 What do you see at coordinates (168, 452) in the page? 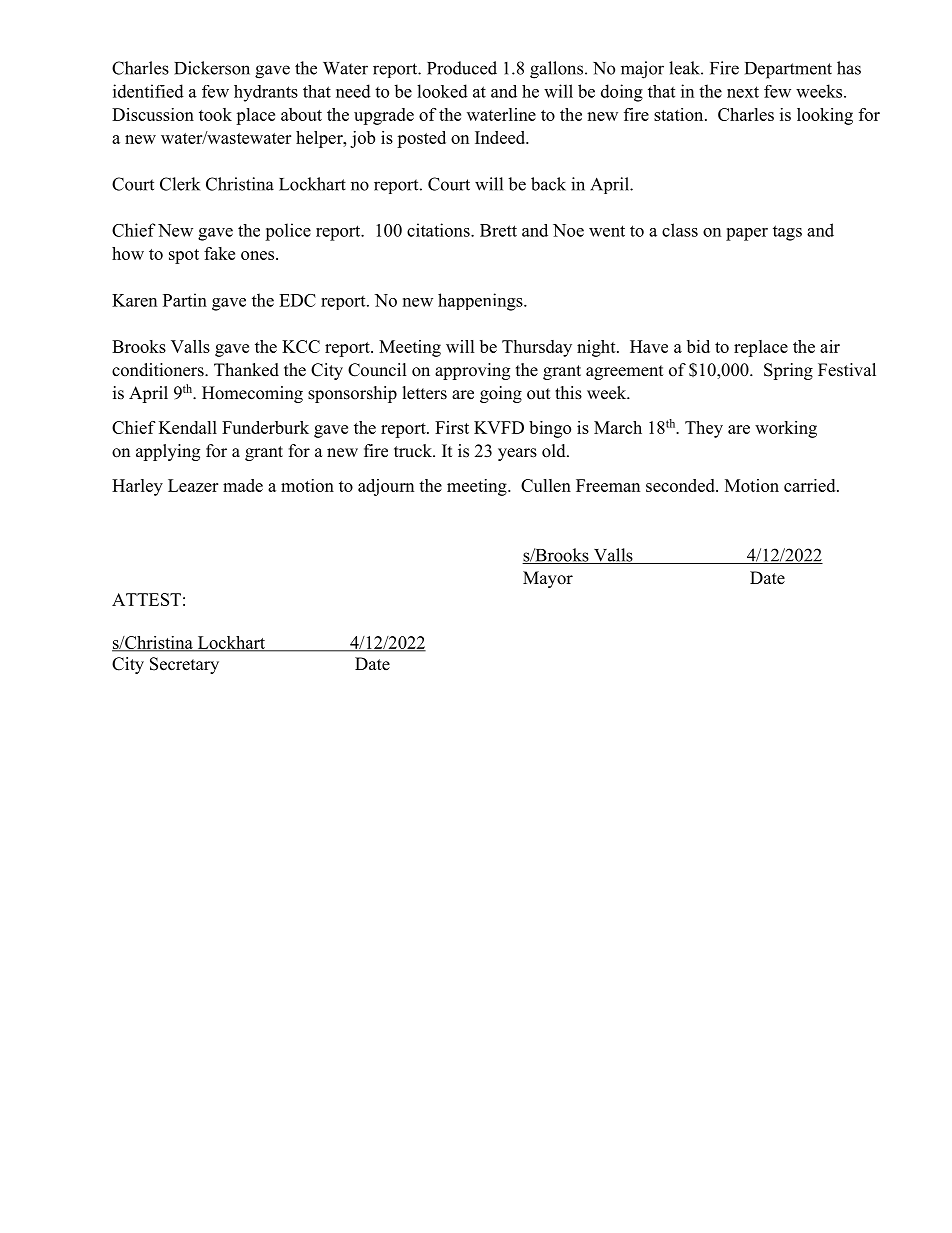
I see `applying` at bounding box center [168, 452].
